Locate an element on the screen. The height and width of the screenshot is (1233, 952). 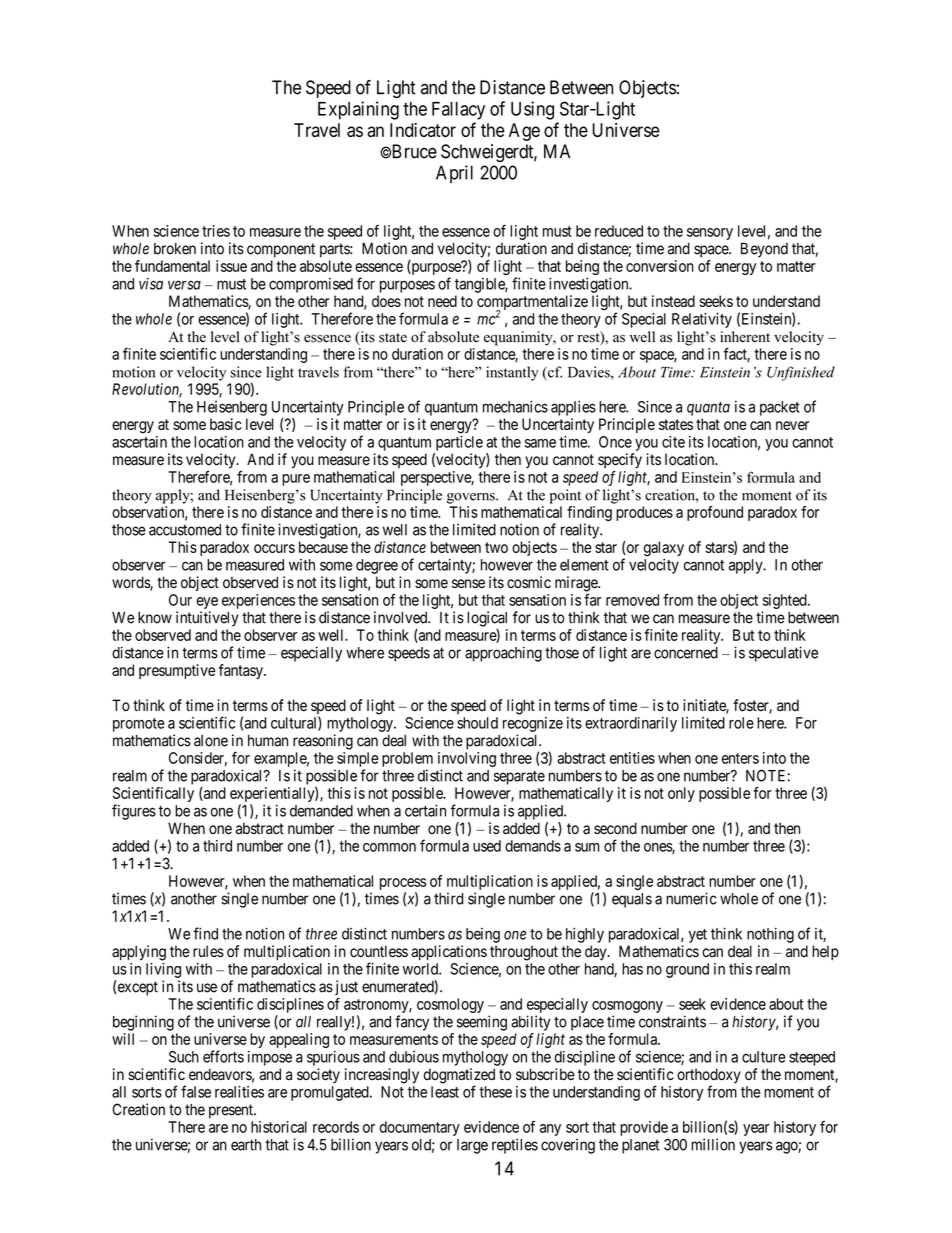
present is located at coordinates (232, 1111).
